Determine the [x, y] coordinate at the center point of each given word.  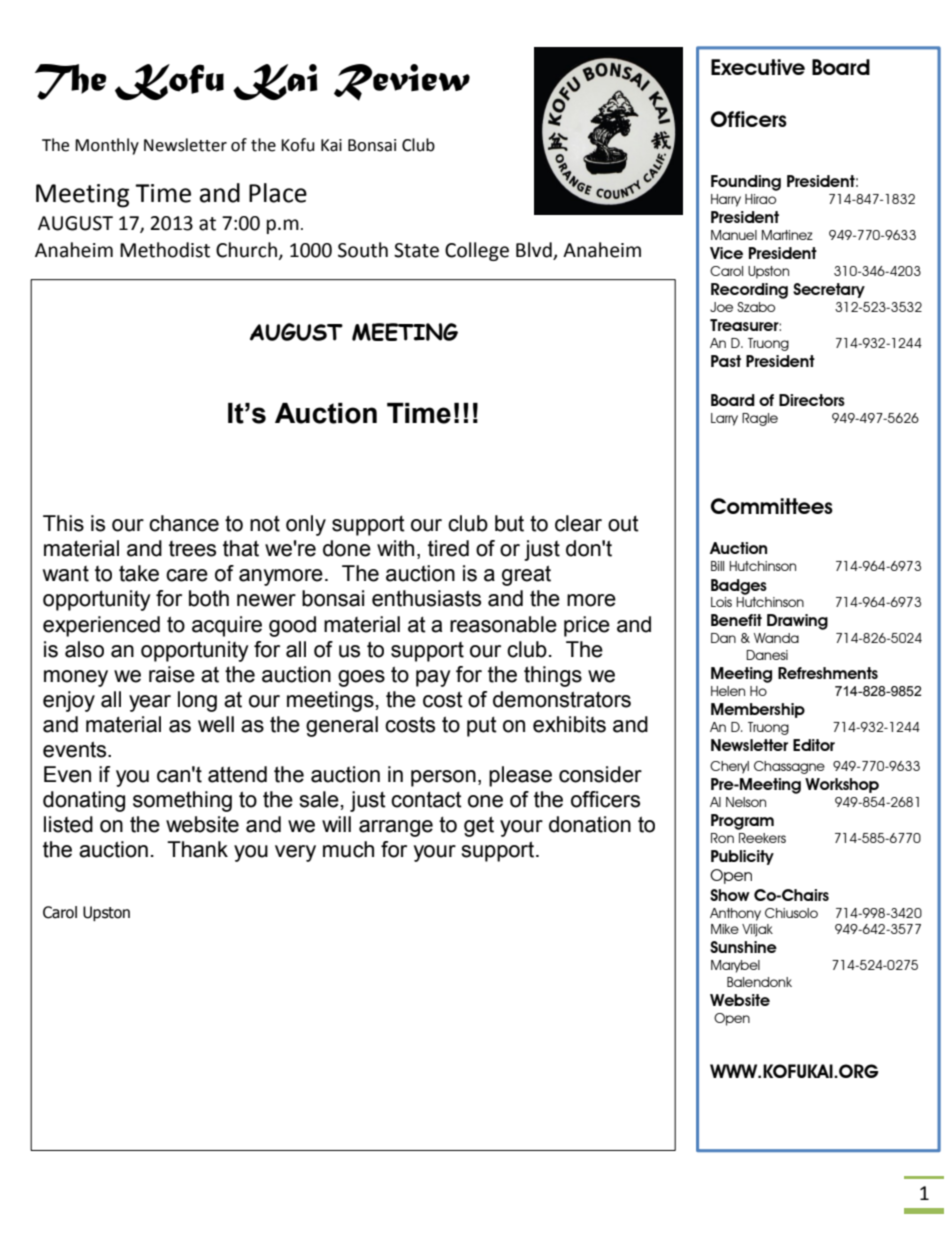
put [482, 726]
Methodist [165, 250]
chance [184, 523]
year [150, 703]
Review [402, 82]
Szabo [756, 307]
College [477, 251]
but [509, 523]
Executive [758, 67]
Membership [758, 710]
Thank [197, 849]
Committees [772, 506]
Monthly [107, 146]
